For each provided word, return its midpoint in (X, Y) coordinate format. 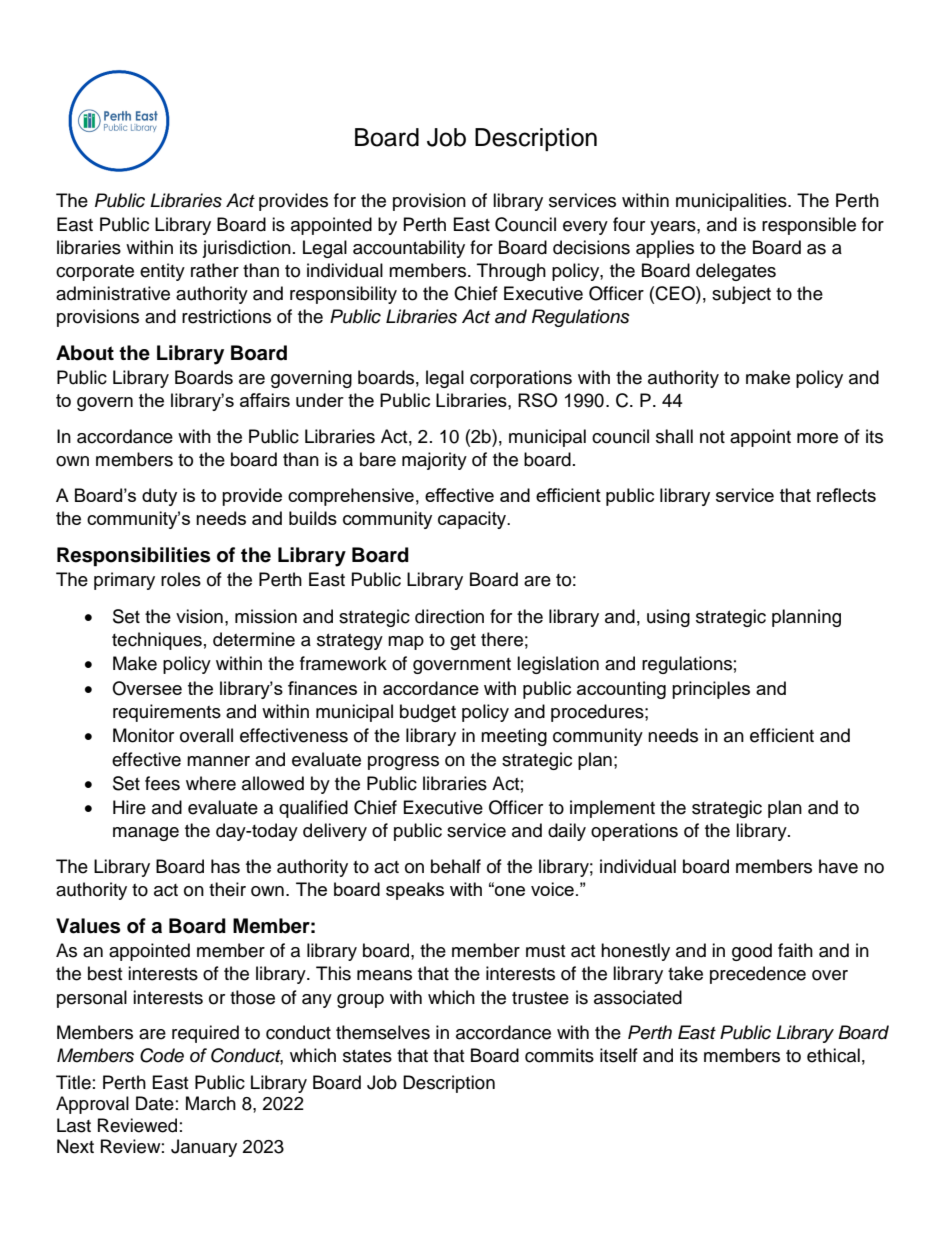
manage (146, 834)
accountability (409, 249)
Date (155, 1103)
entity (162, 272)
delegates (736, 272)
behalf (456, 866)
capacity (473, 520)
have (838, 866)
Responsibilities (134, 557)
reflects (846, 495)
